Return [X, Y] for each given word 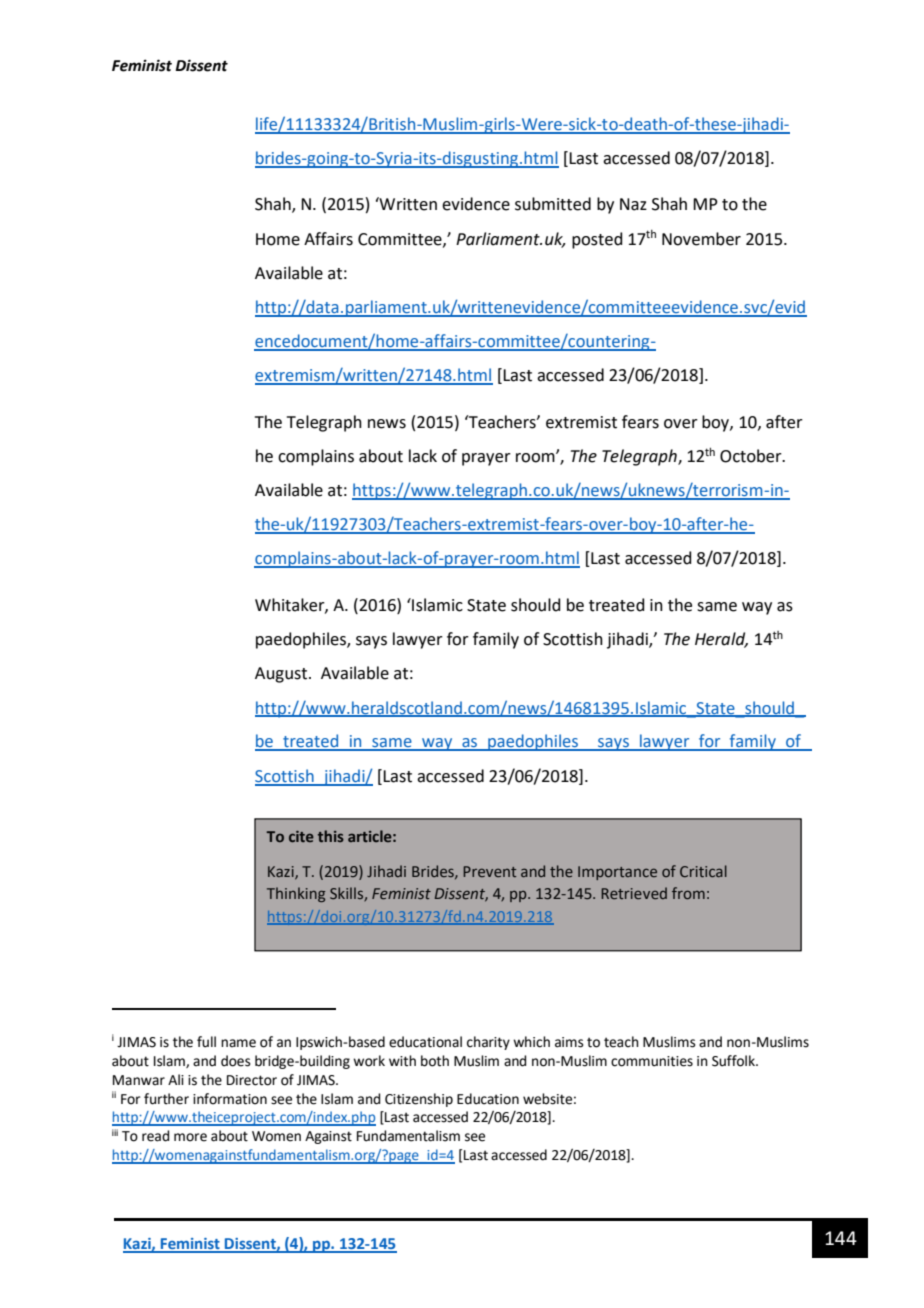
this [331, 836]
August [282, 675]
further [166, 1099]
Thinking [296, 894]
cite [301, 836]
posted [597, 240]
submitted [553, 204]
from [688, 893]
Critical [703, 871]
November [701, 239]
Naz [633, 204]
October [752, 456]
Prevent [489, 871]
